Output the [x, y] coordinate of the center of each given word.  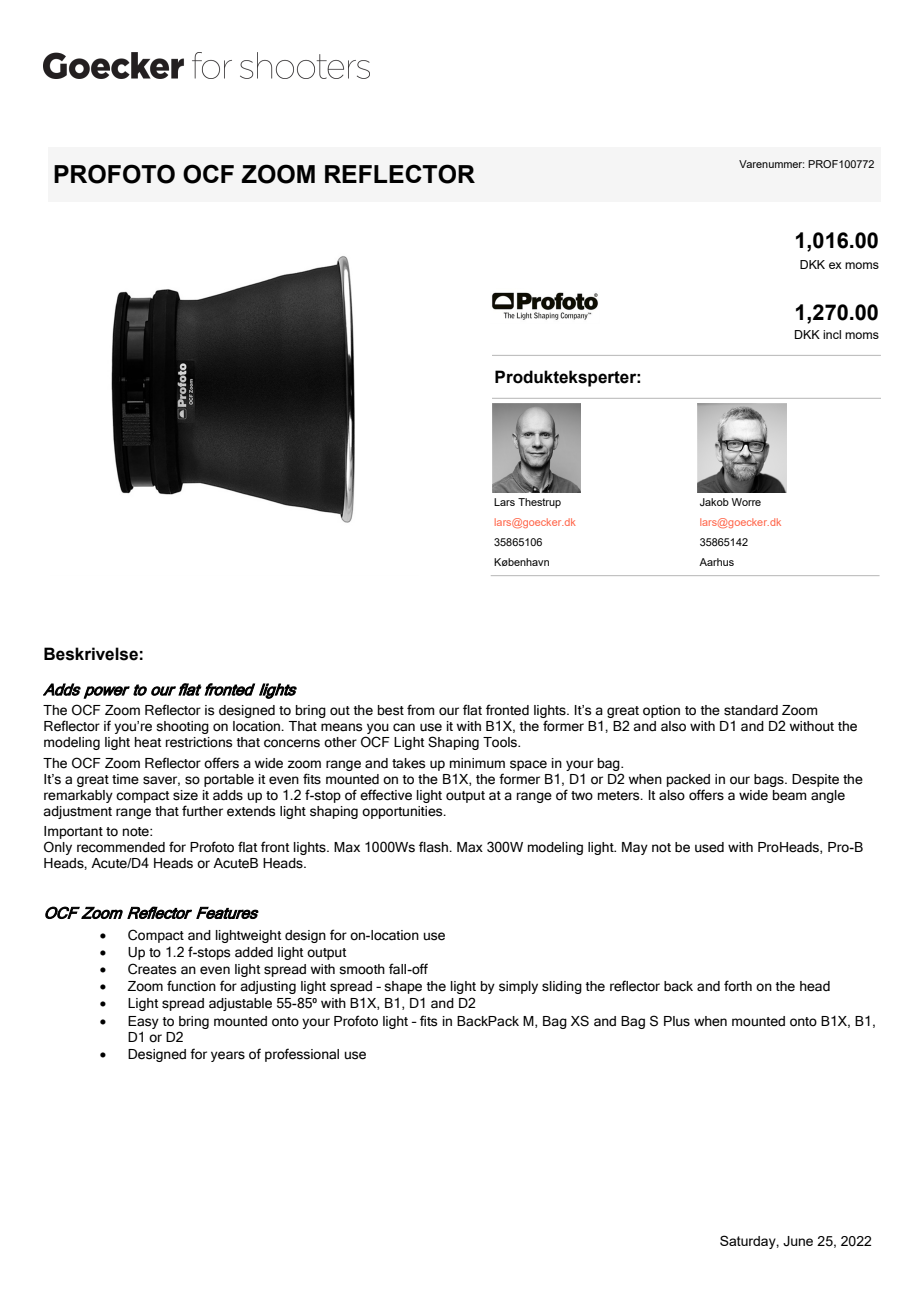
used [709, 847]
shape [403, 987]
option [661, 711]
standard [751, 710]
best [391, 710]
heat [148, 742]
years [228, 1056]
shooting [182, 727]
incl [832, 334]
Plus [677, 1021]
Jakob [714, 502]
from [421, 710]
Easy [143, 1022]
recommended [121, 847]
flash [434, 847]
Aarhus [716, 562]
